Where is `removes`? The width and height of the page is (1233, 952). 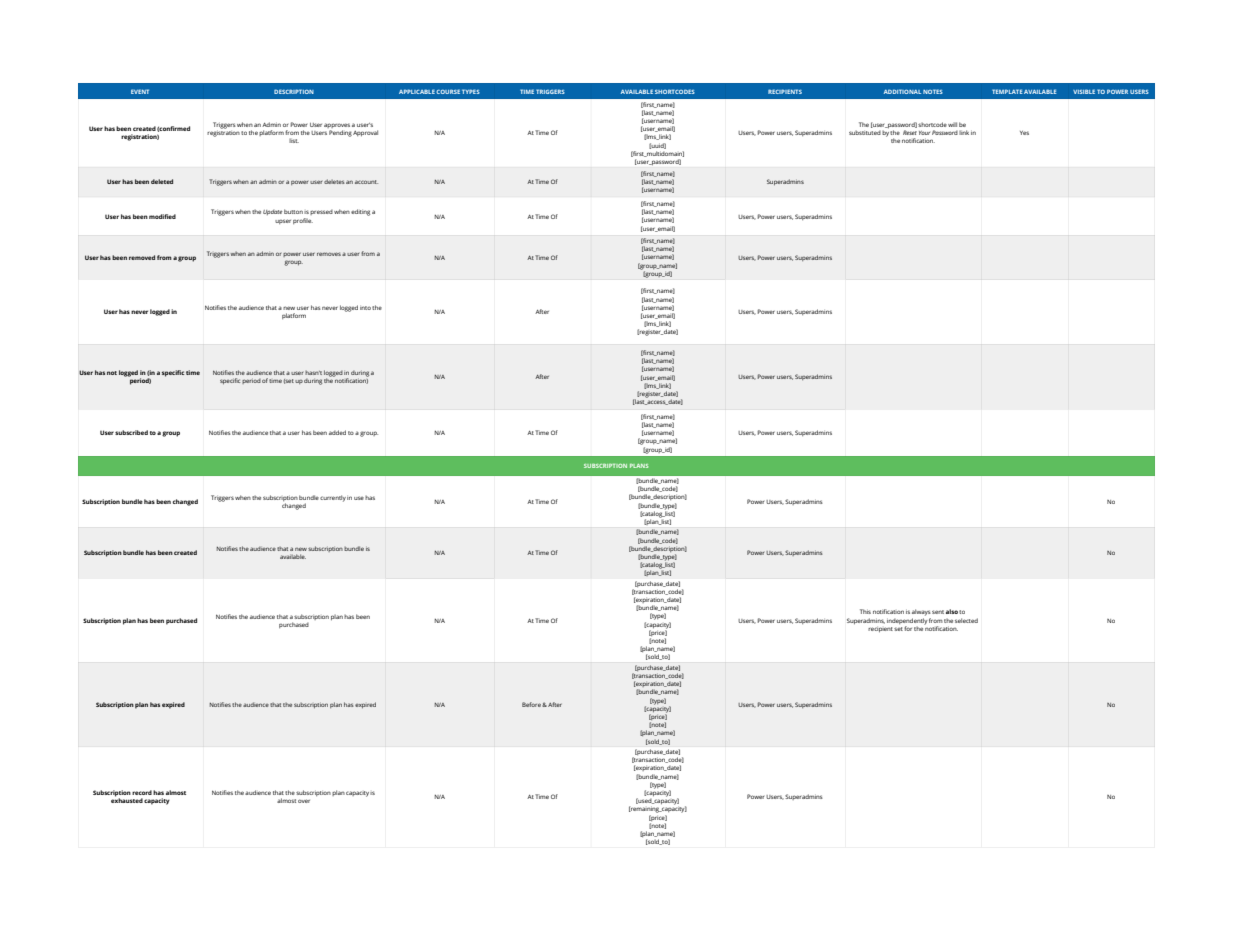
removes is located at coordinates (329, 254).
